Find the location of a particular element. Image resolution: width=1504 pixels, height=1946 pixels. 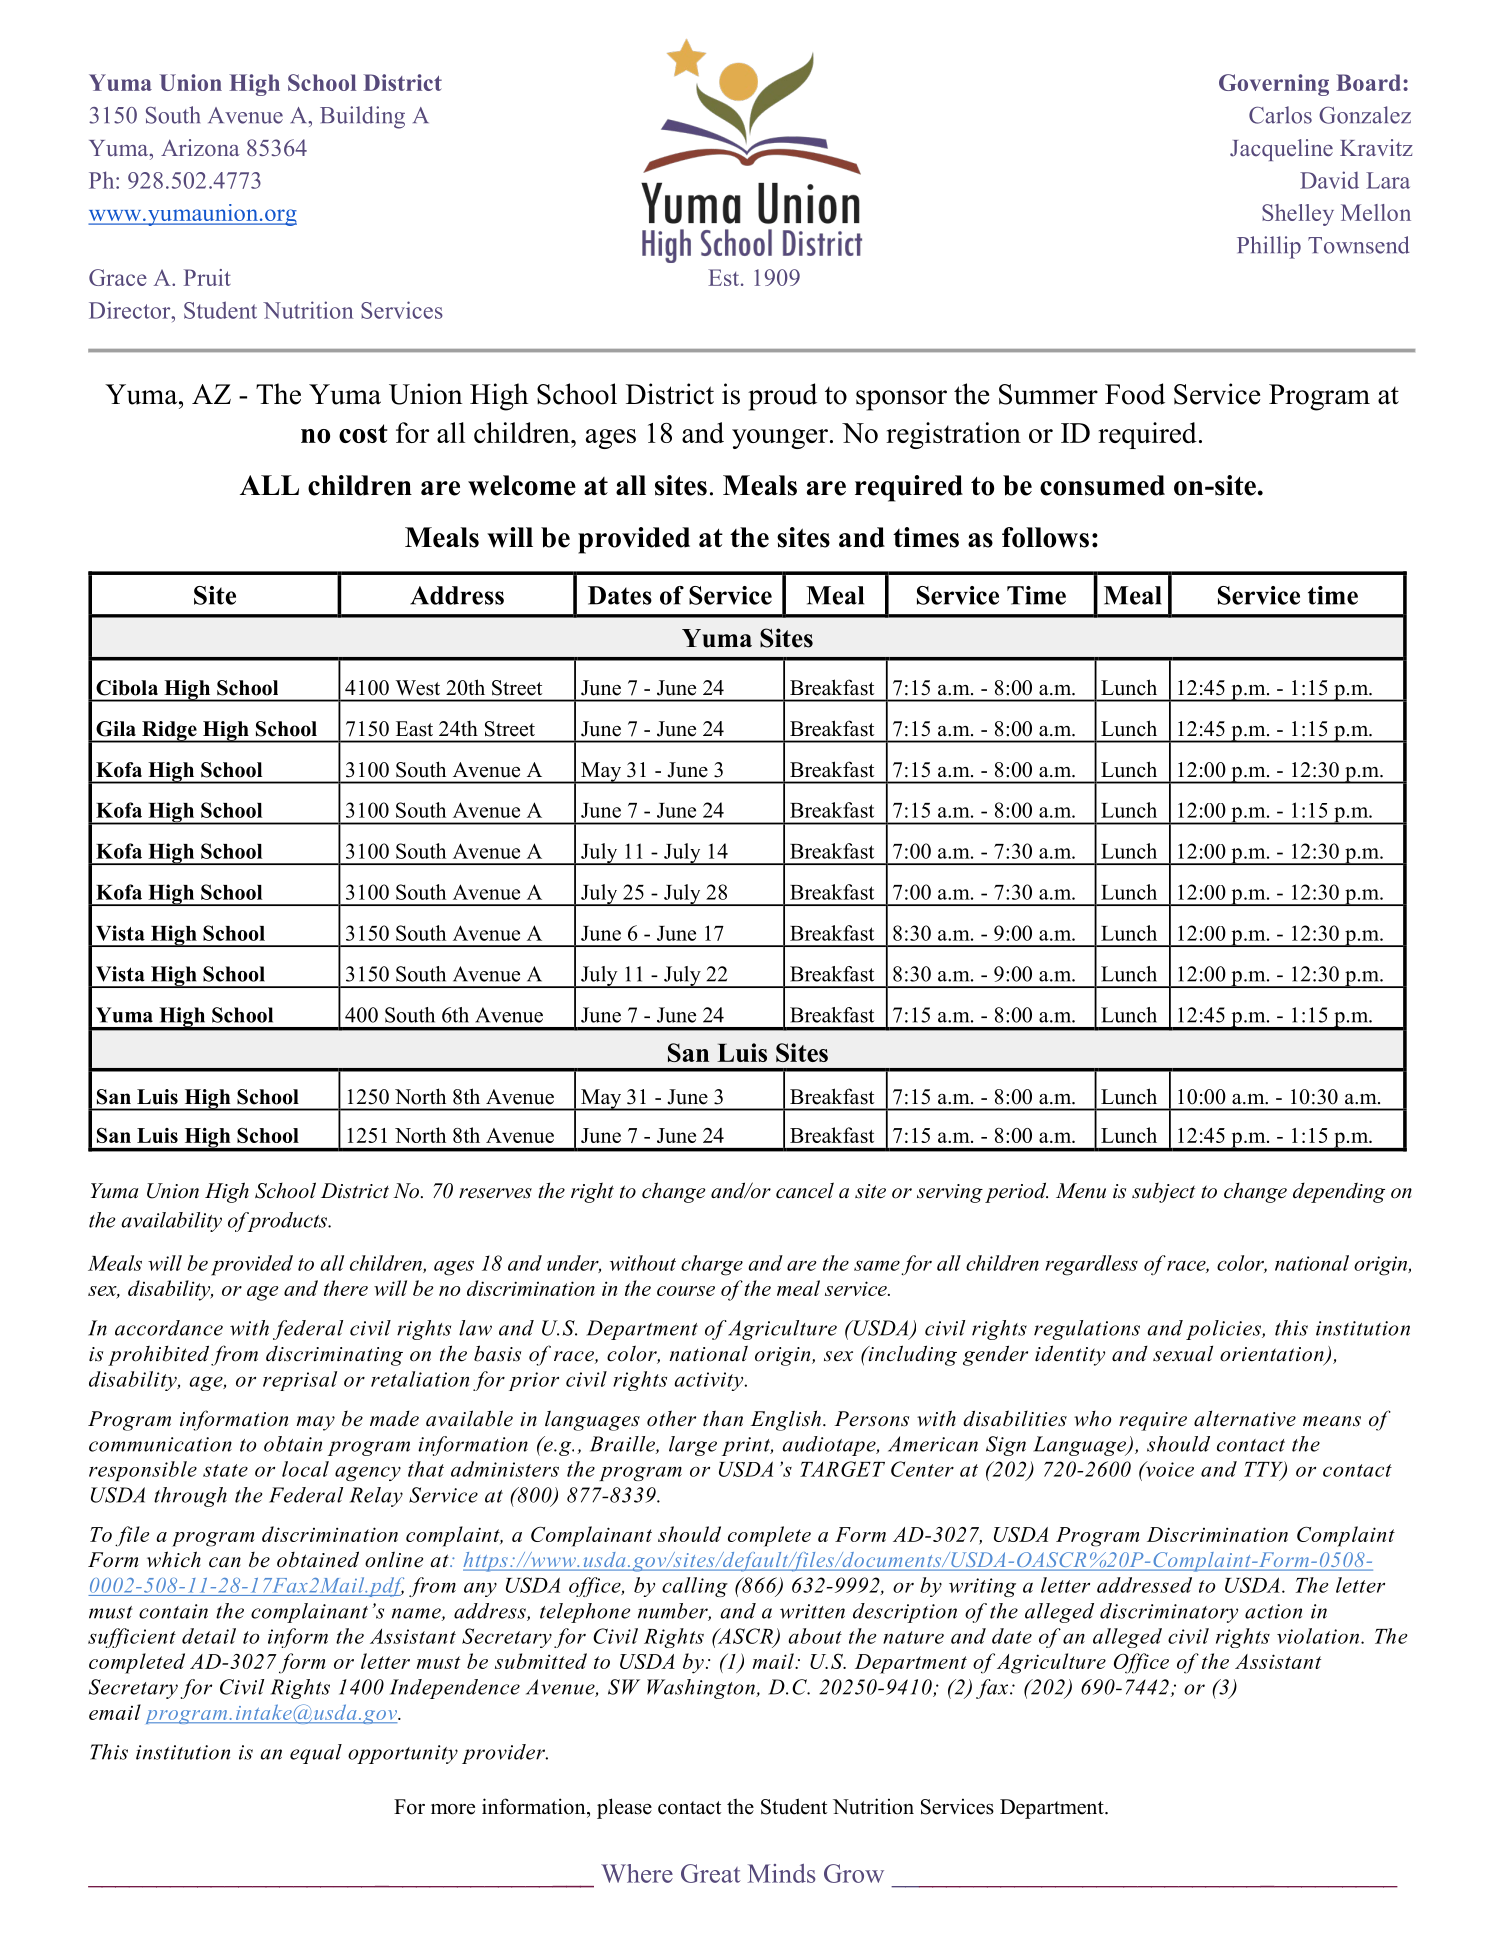

subject is located at coordinates (1163, 1193).
